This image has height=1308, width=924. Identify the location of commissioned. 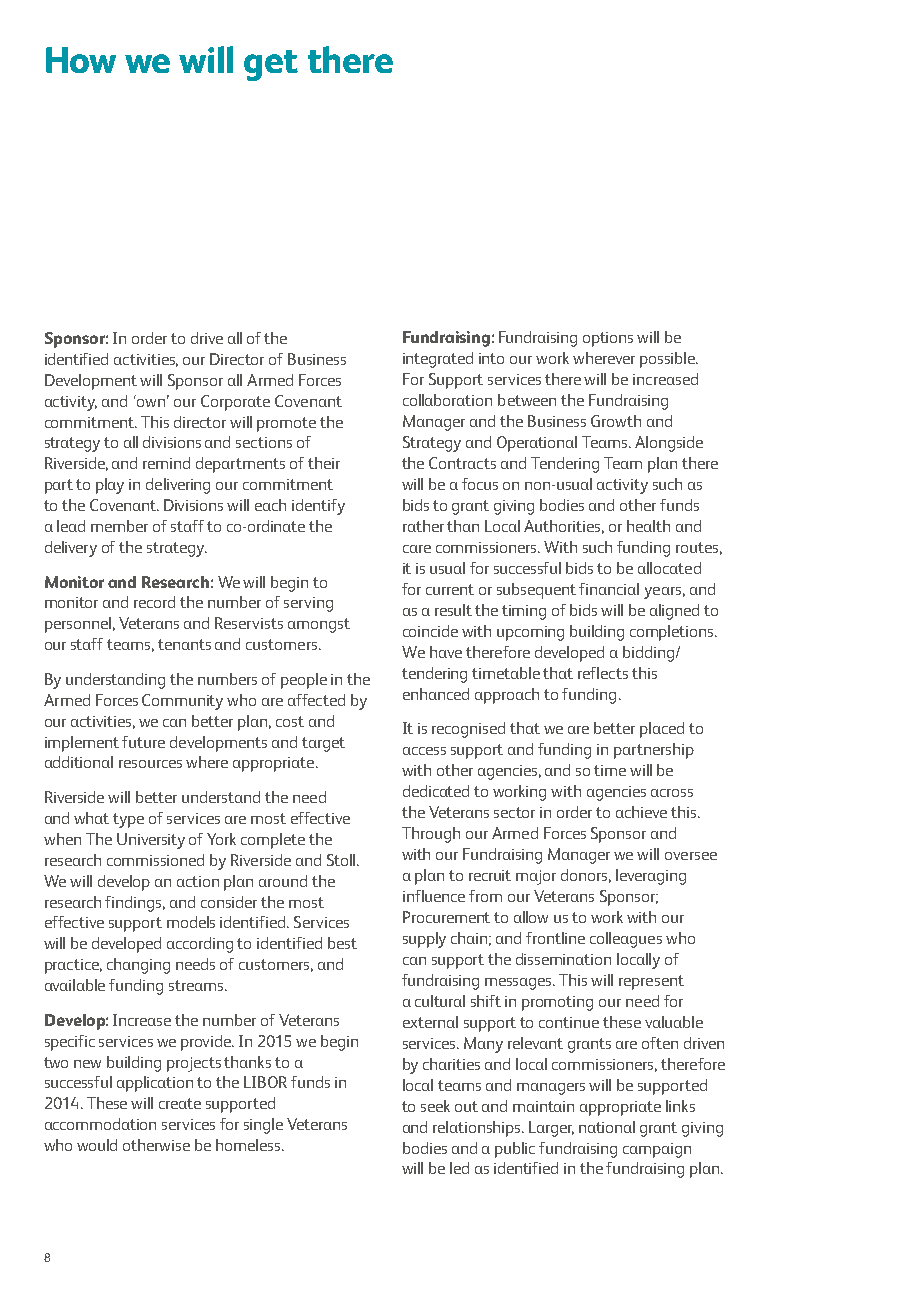
(155, 860).
